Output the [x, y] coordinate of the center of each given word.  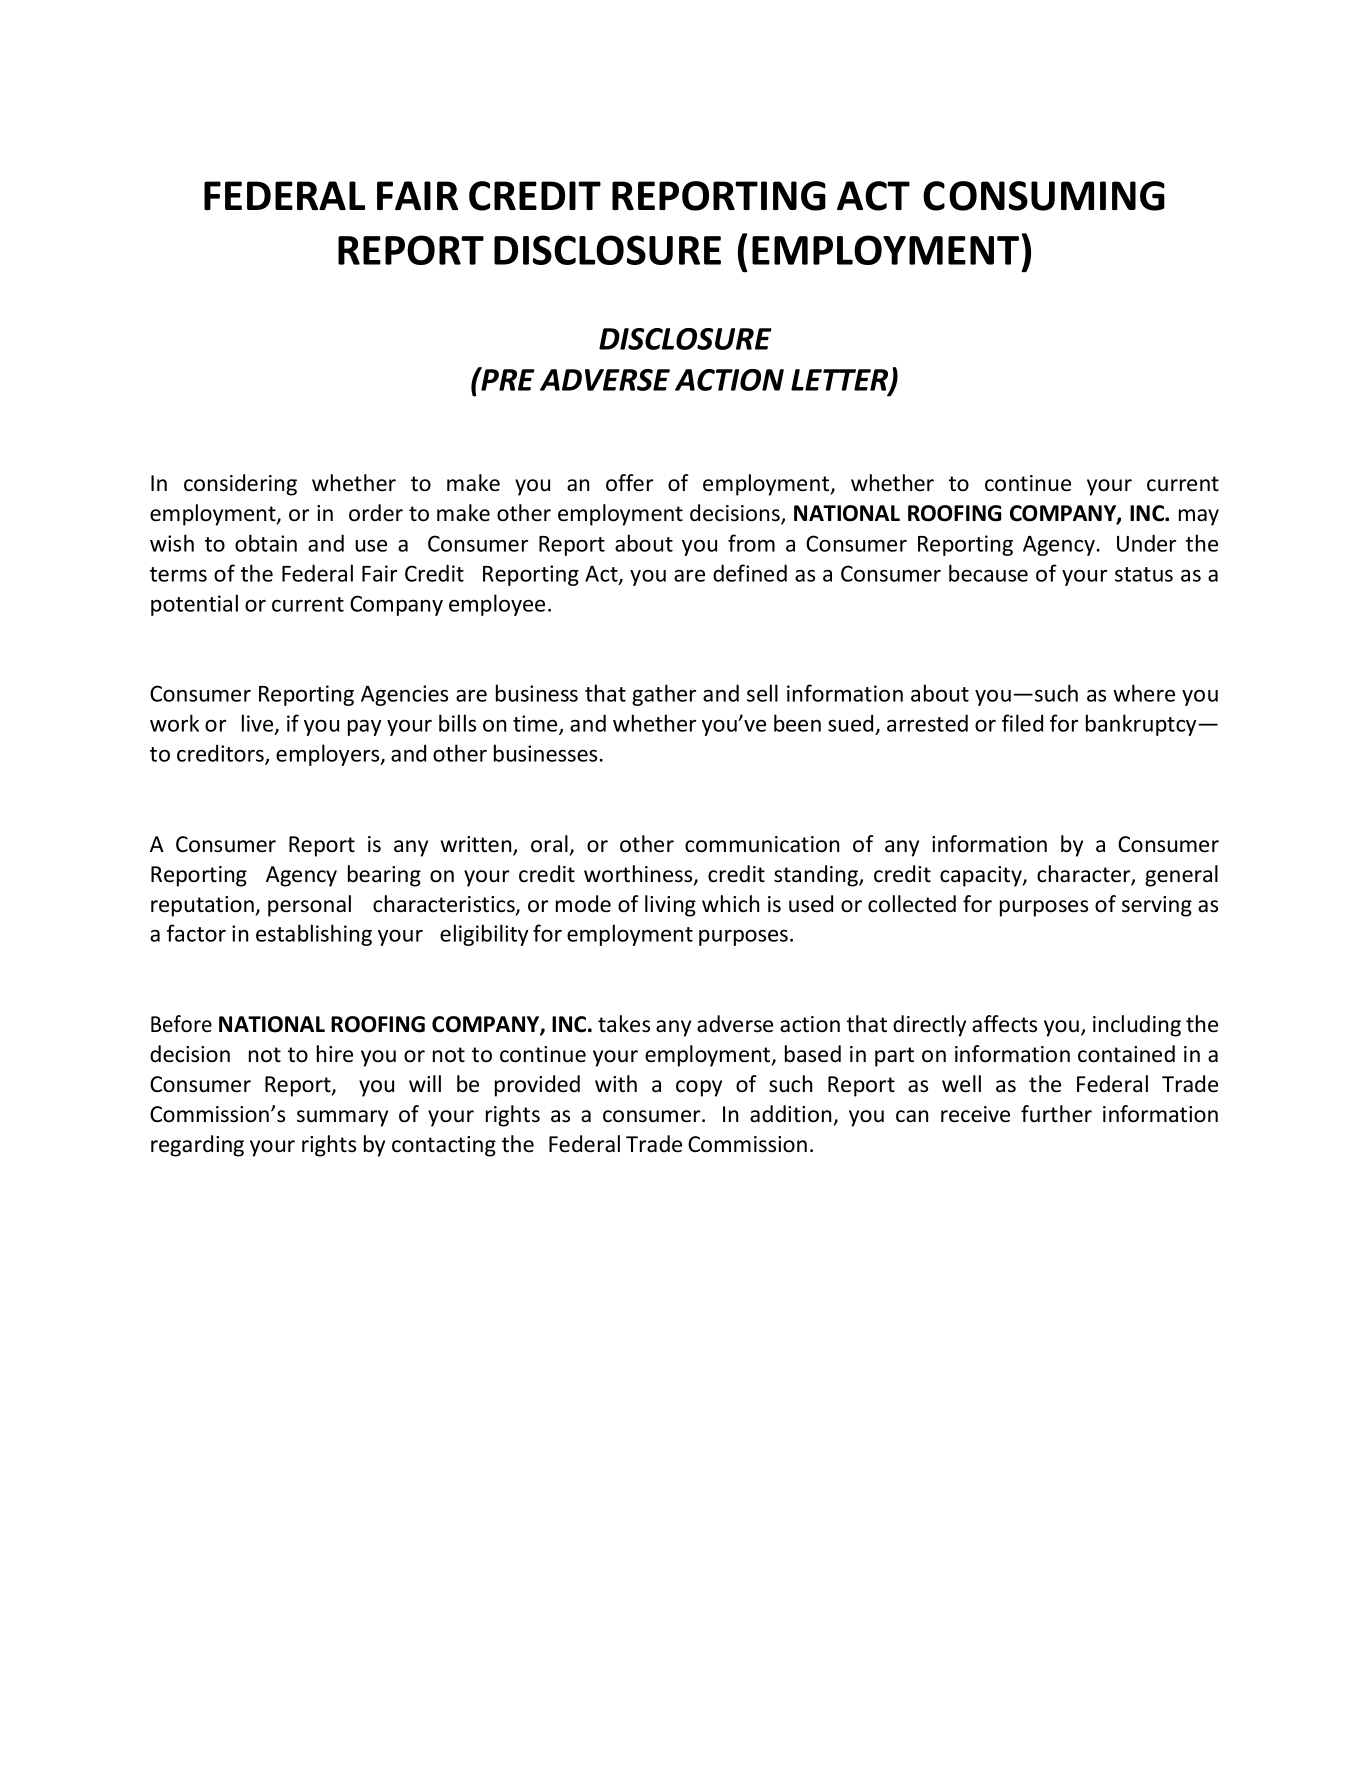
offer [629, 483]
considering [240, 485]
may [1199, 517]
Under [1146, 543]
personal [309, 906]
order [376, 513]
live [259, 724]
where [1144, 693]
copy [699, 1088]
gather [664, 695]
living [670, 906]
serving [1157, 906]
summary [342, 1118]
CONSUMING [1044, 196]
